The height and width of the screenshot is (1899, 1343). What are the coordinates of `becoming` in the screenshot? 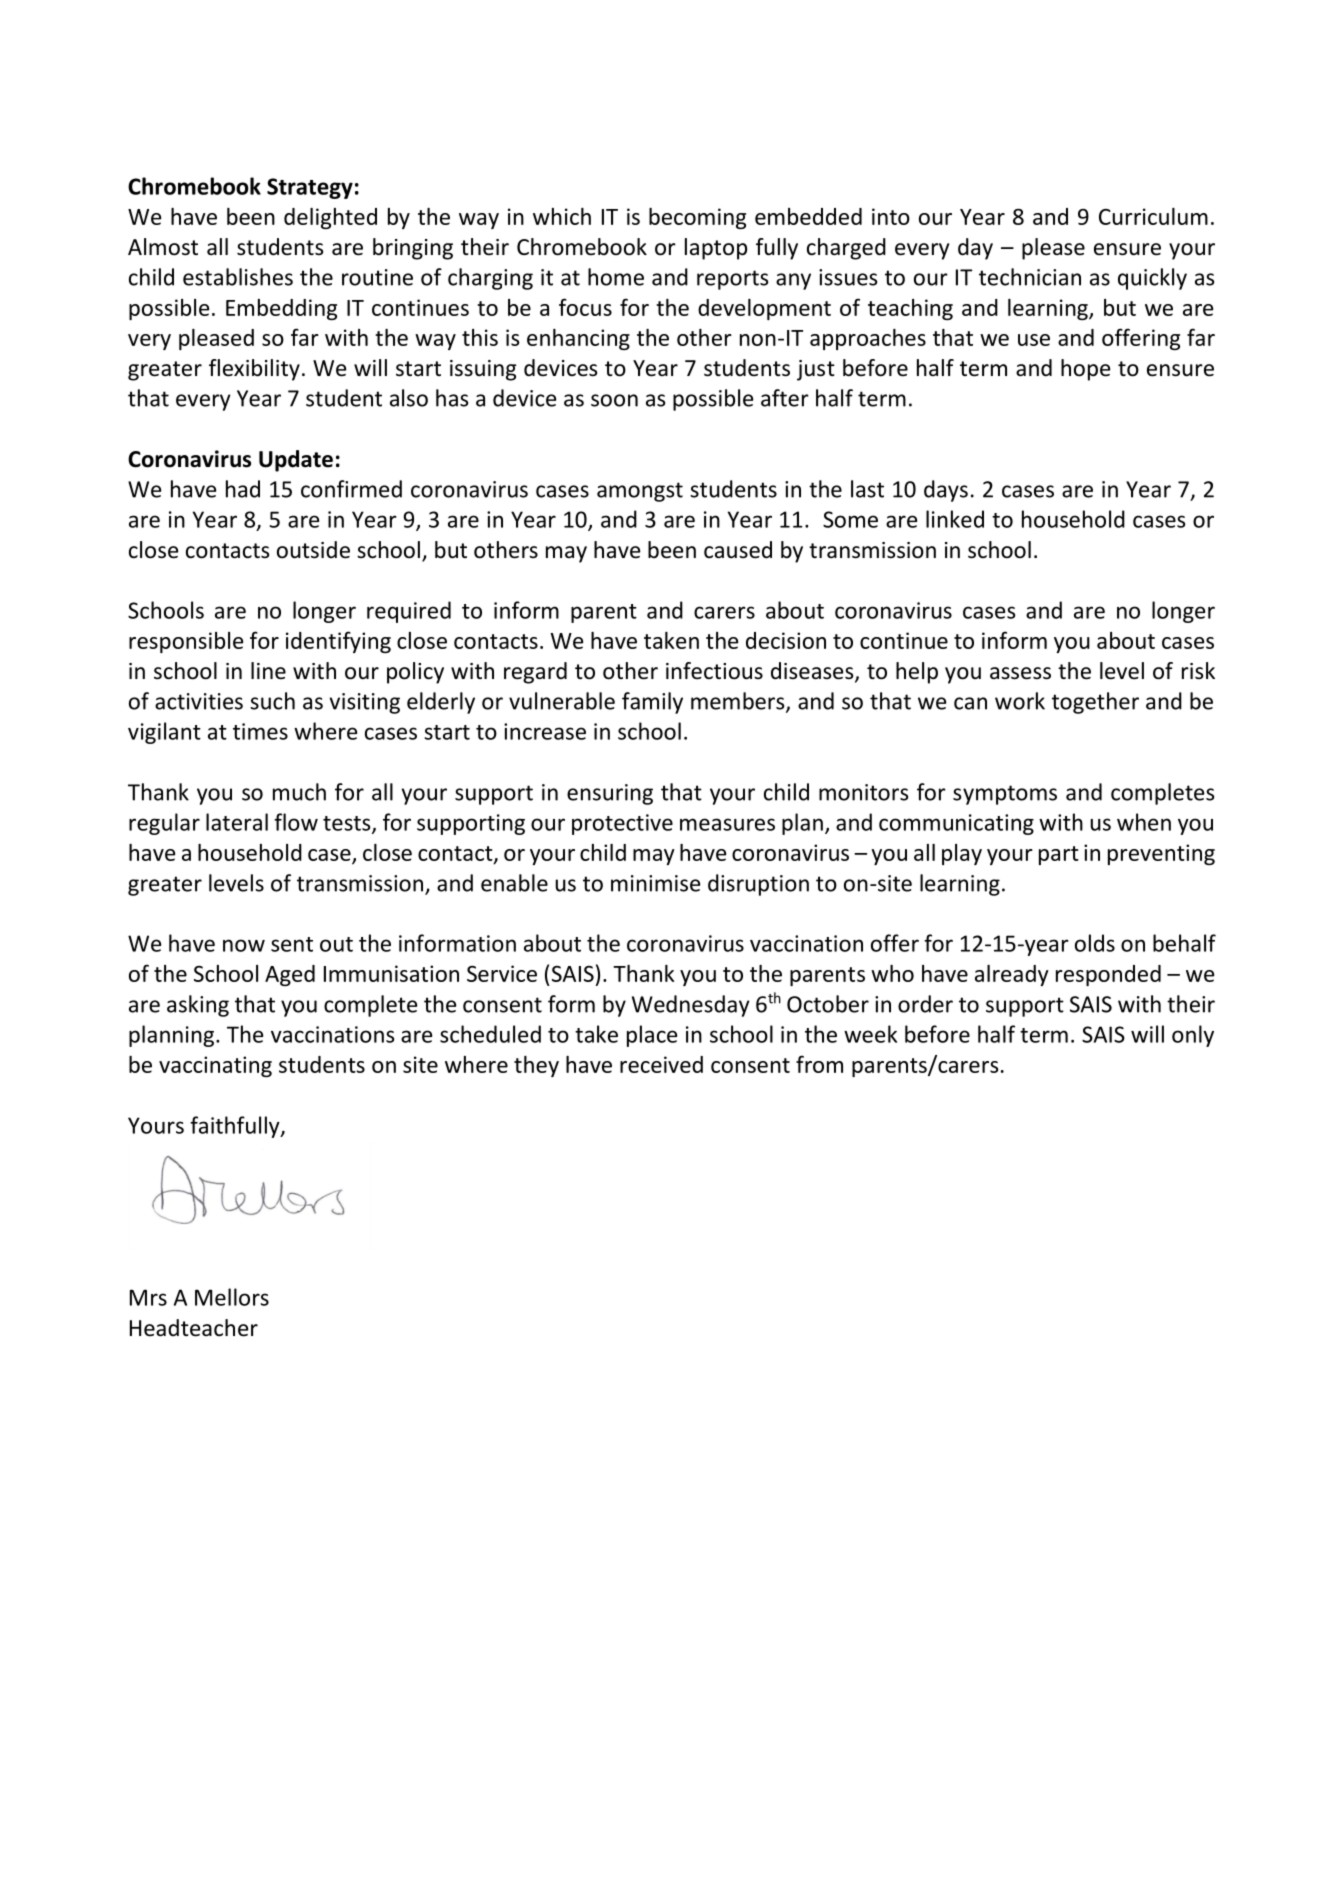 It's located at (697, 218).
